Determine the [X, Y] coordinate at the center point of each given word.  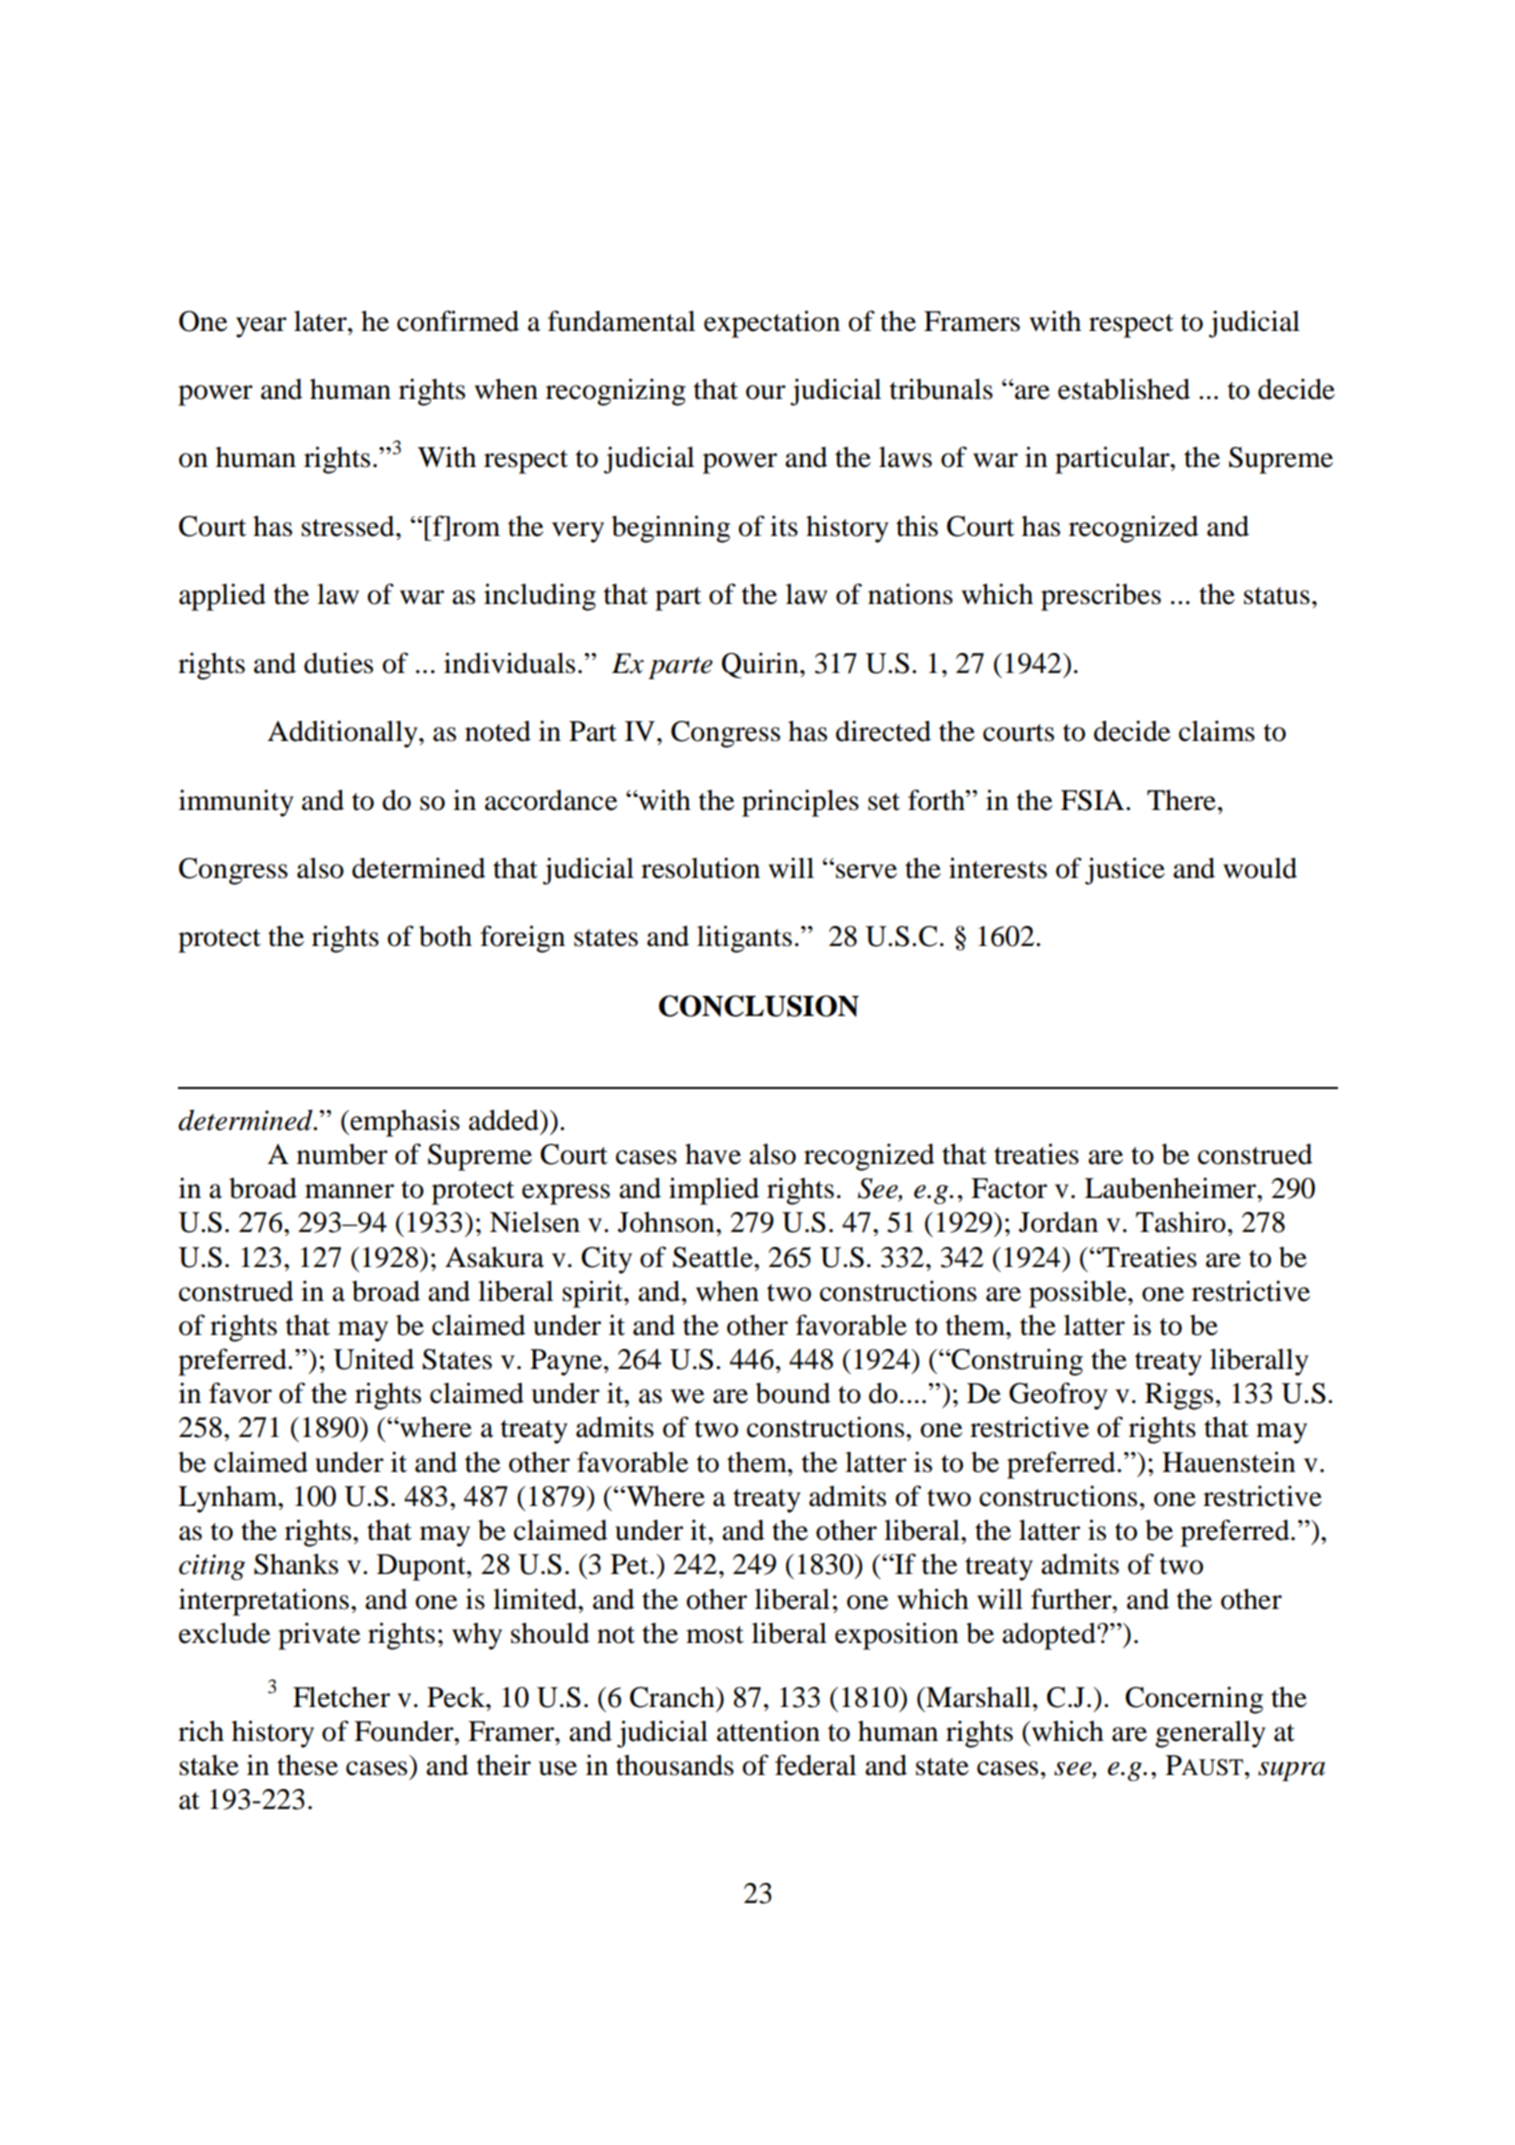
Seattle [714, 1257]
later [321, 321]
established [1124, 389]
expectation [772, 324]
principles [800, 803]
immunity [236, 803]
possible [1079, 1294]
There [1181, 800]
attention [768, 1731]
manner [349, 1191]
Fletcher [341, 1697]
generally [1210, 1734]
